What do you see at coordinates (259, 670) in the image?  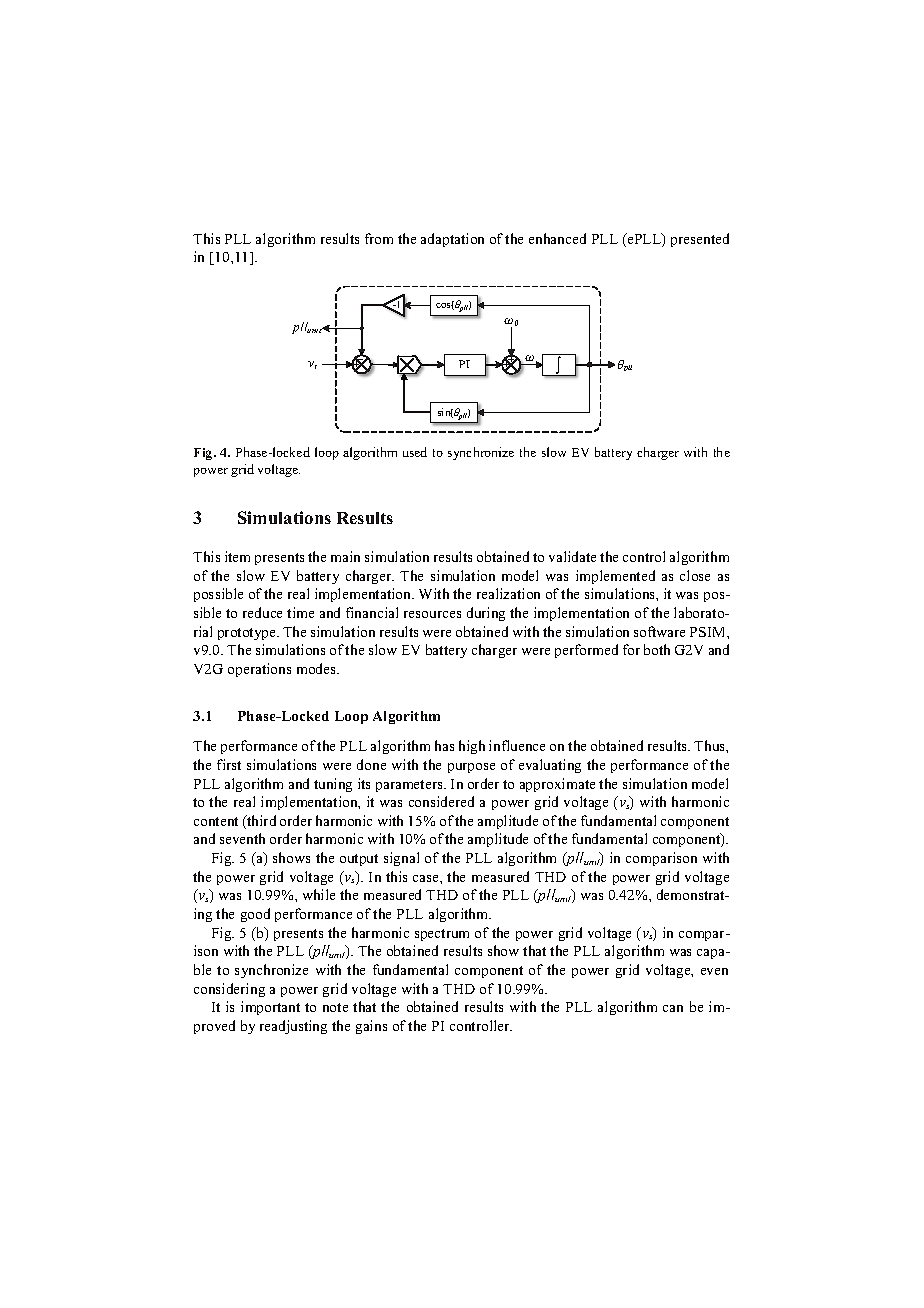 I see `operations` at bounding box center [259, 670].
